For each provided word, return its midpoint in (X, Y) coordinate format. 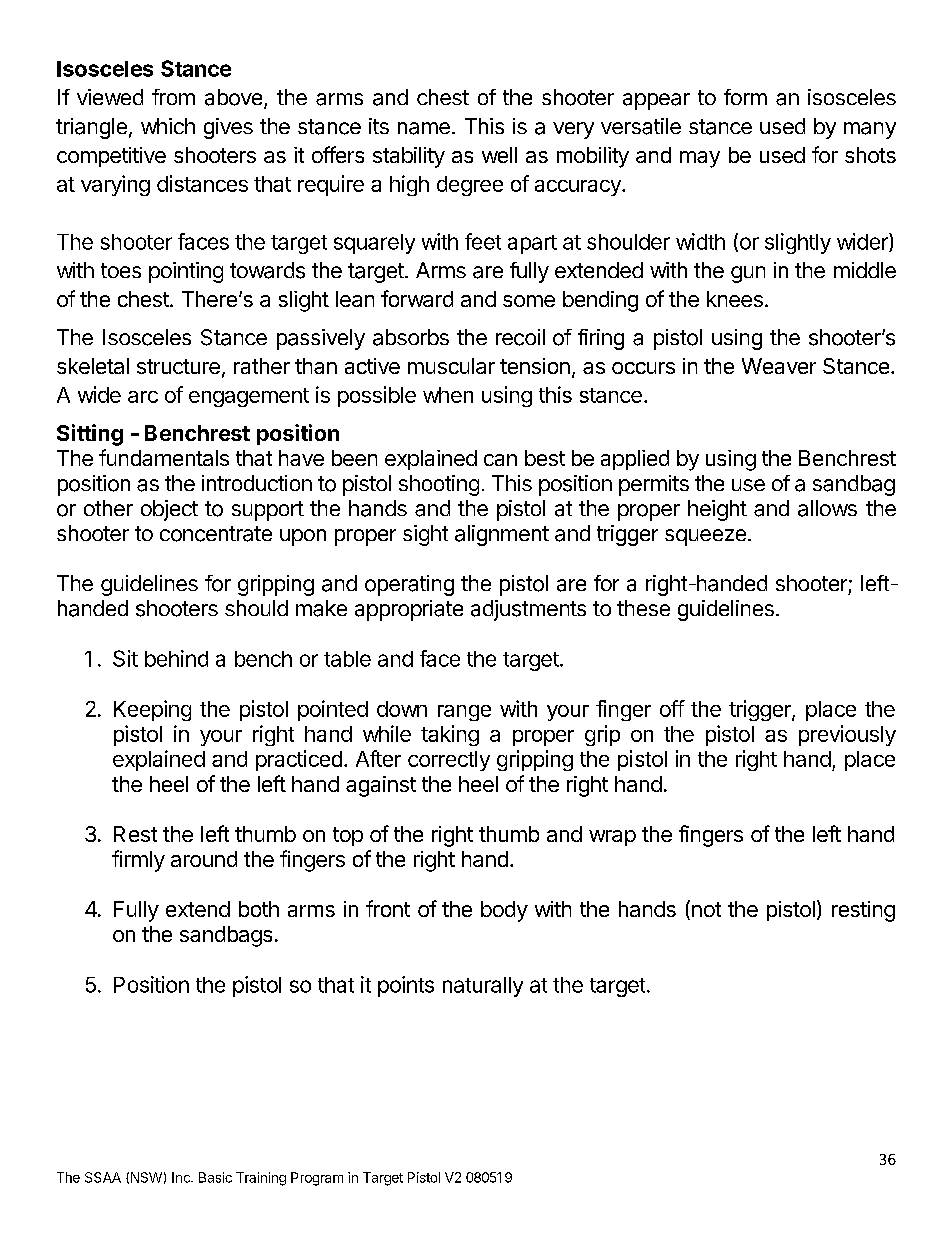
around (204, 859)
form (745, 97)
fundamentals (164, 457)
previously (847, 735)
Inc (182, 1177)
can (500, 460)
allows (827, 508)
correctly (449, 761)
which (168, 126)
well (499, 155)
